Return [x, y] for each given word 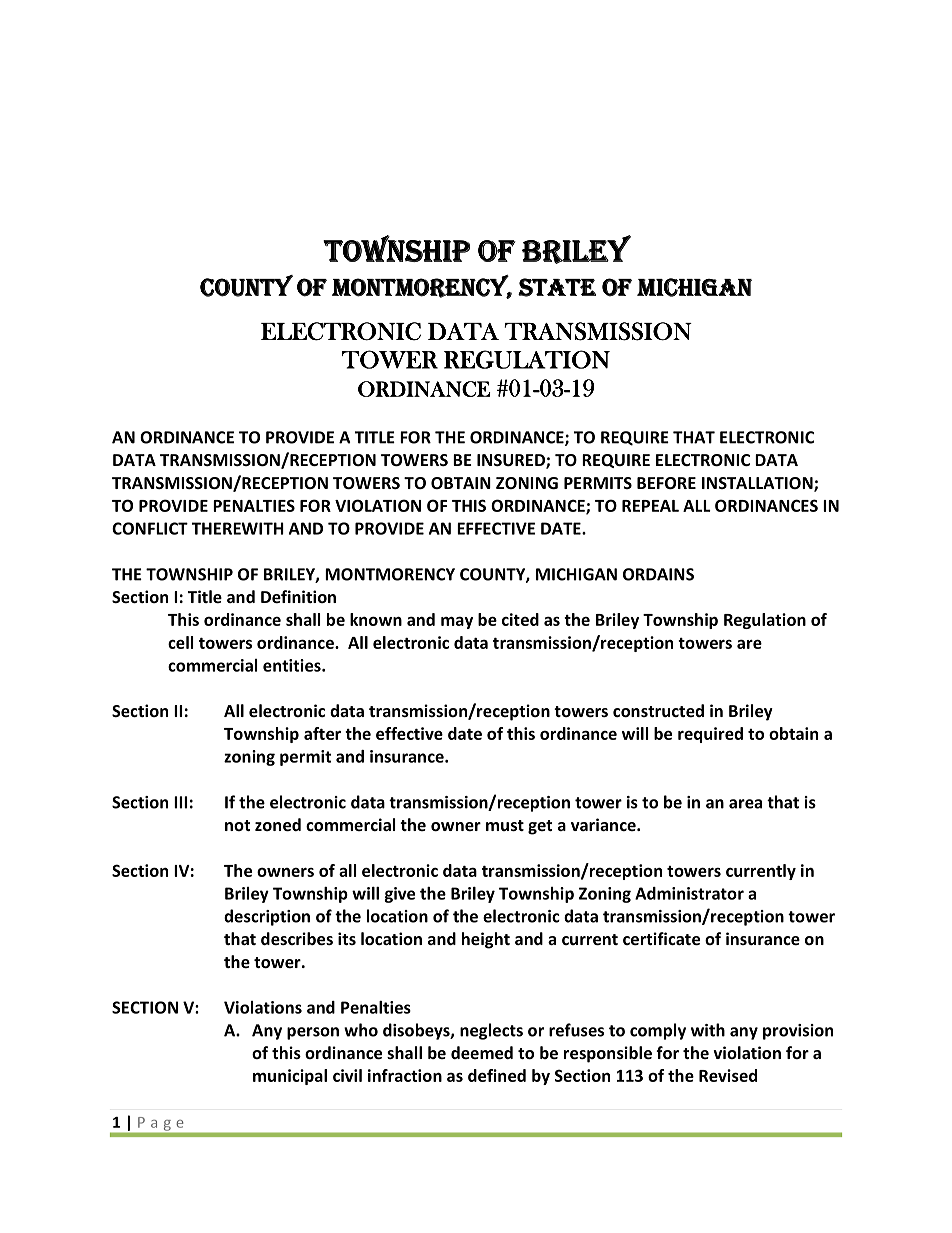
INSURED [512, 461]
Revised [728, 1075]
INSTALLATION [758, 484]
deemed [482, 1052]
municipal [290, 1077]
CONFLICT [150, 528]
